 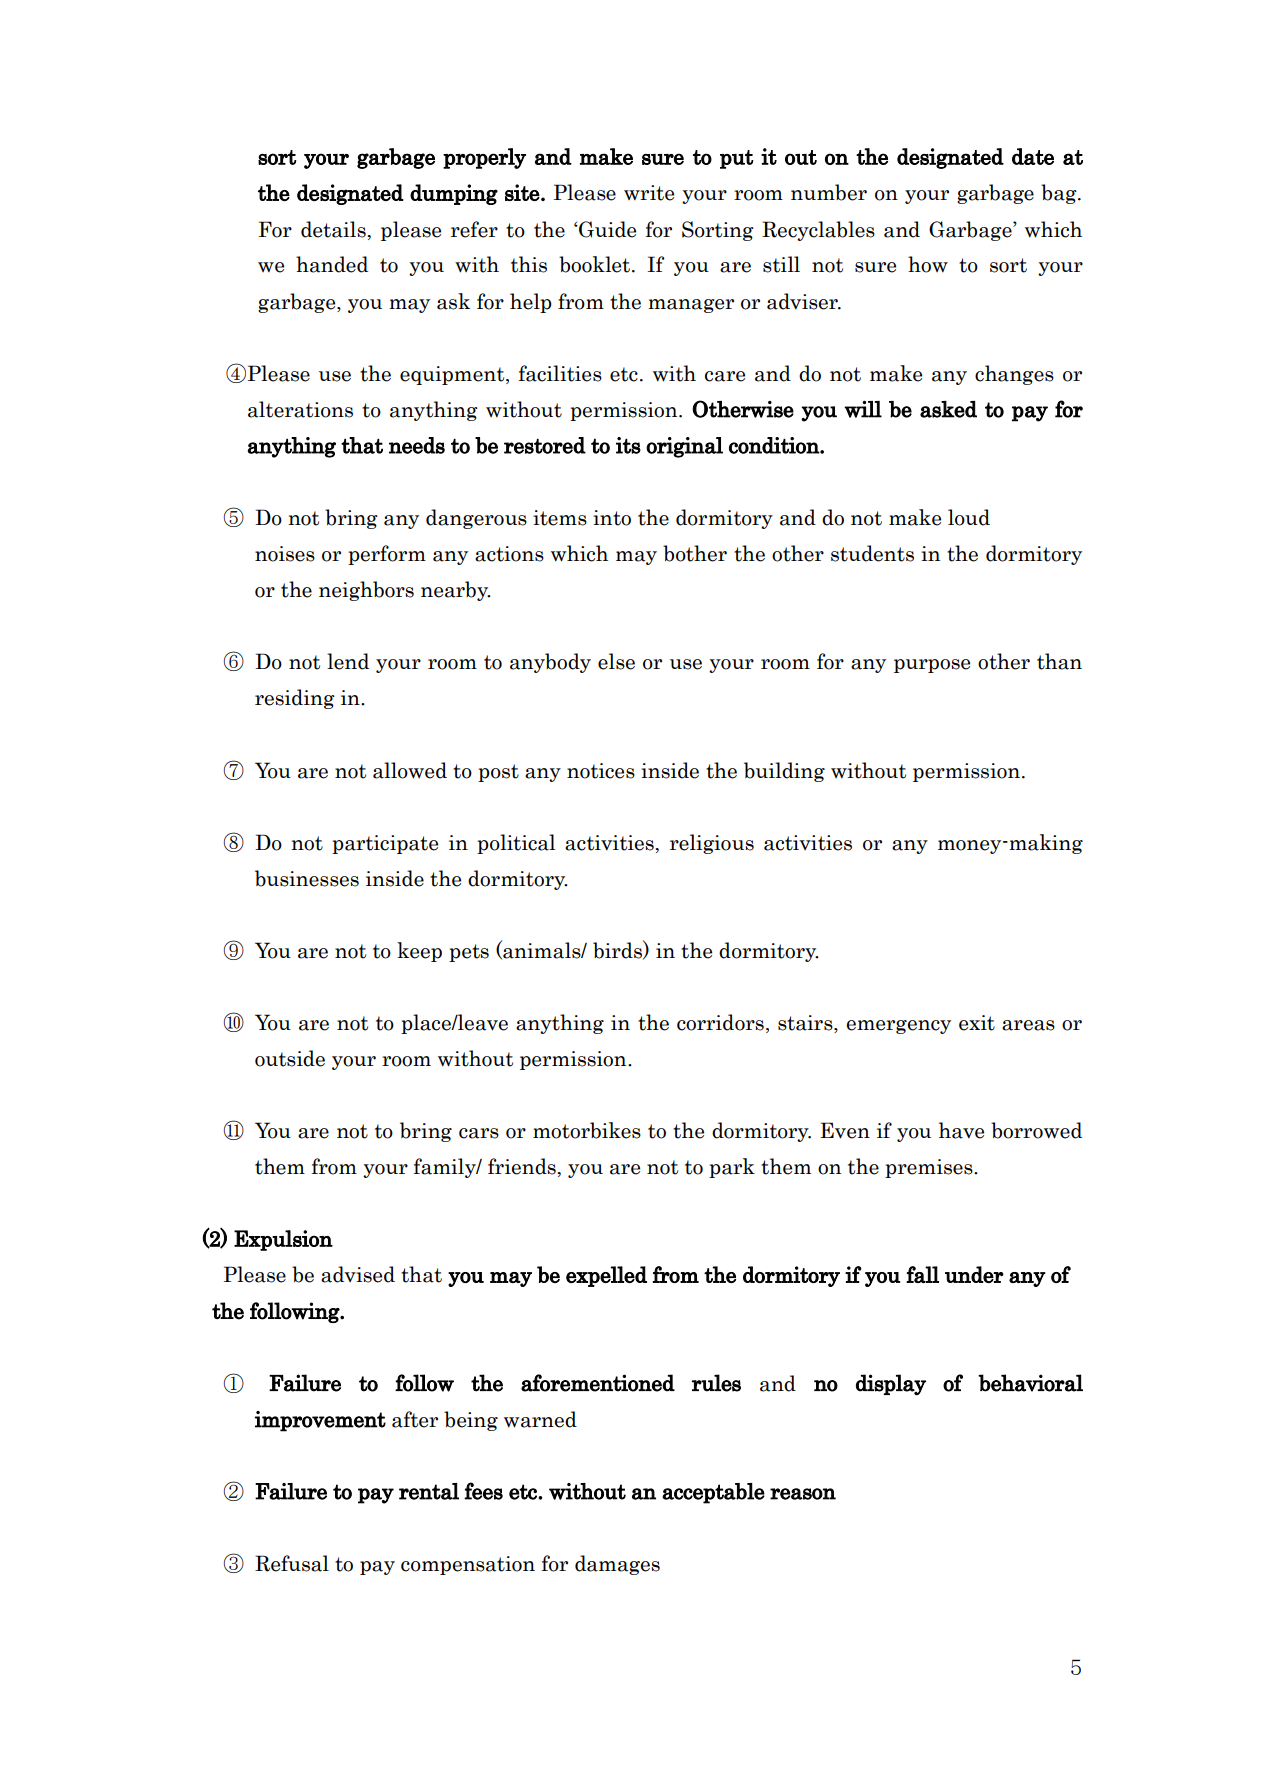 I want to click on allowed, so click(x=410, y=770).
